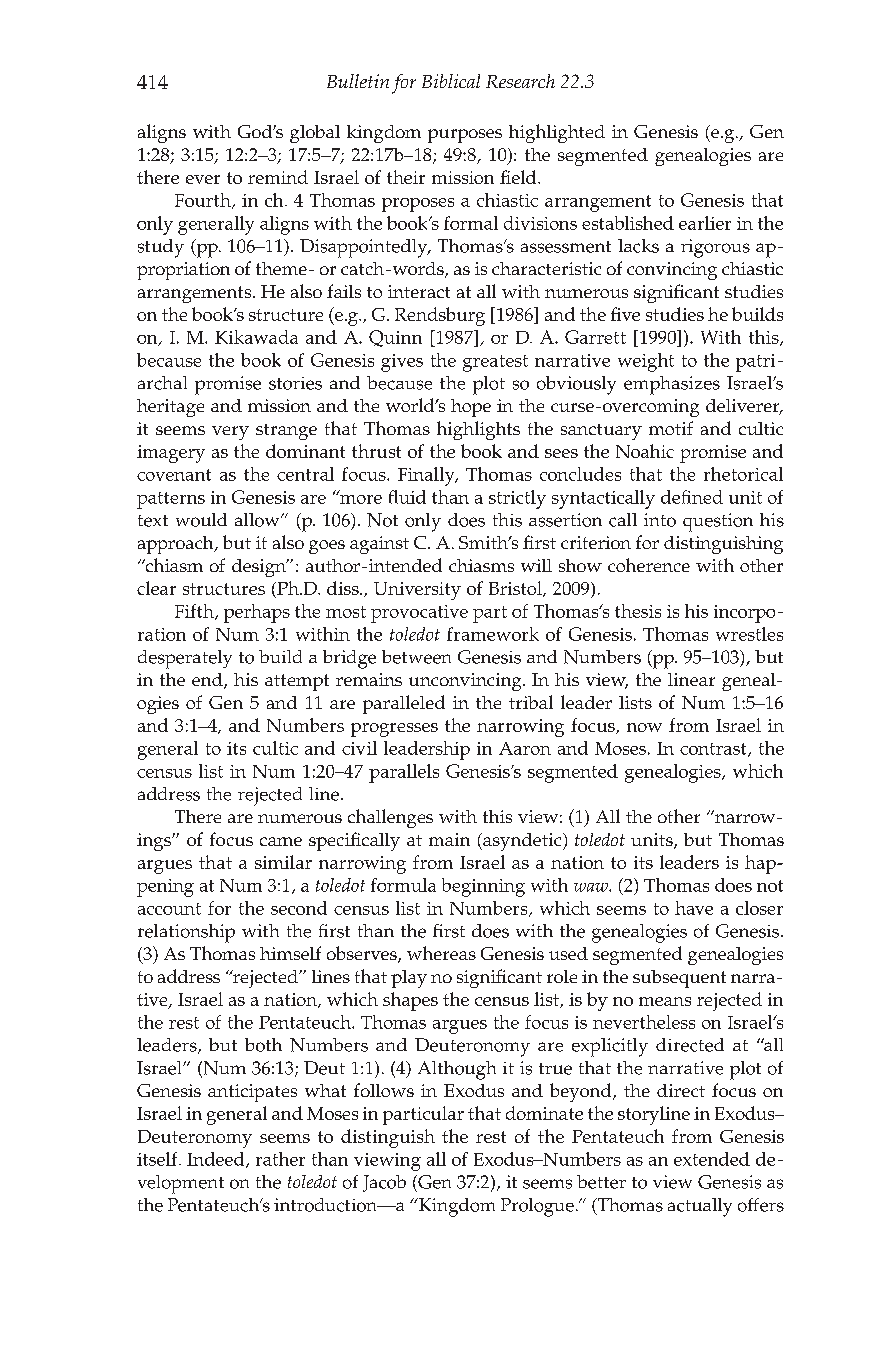 The image size is (896, 1345). I want to click on desperately, so click(185, 659).
